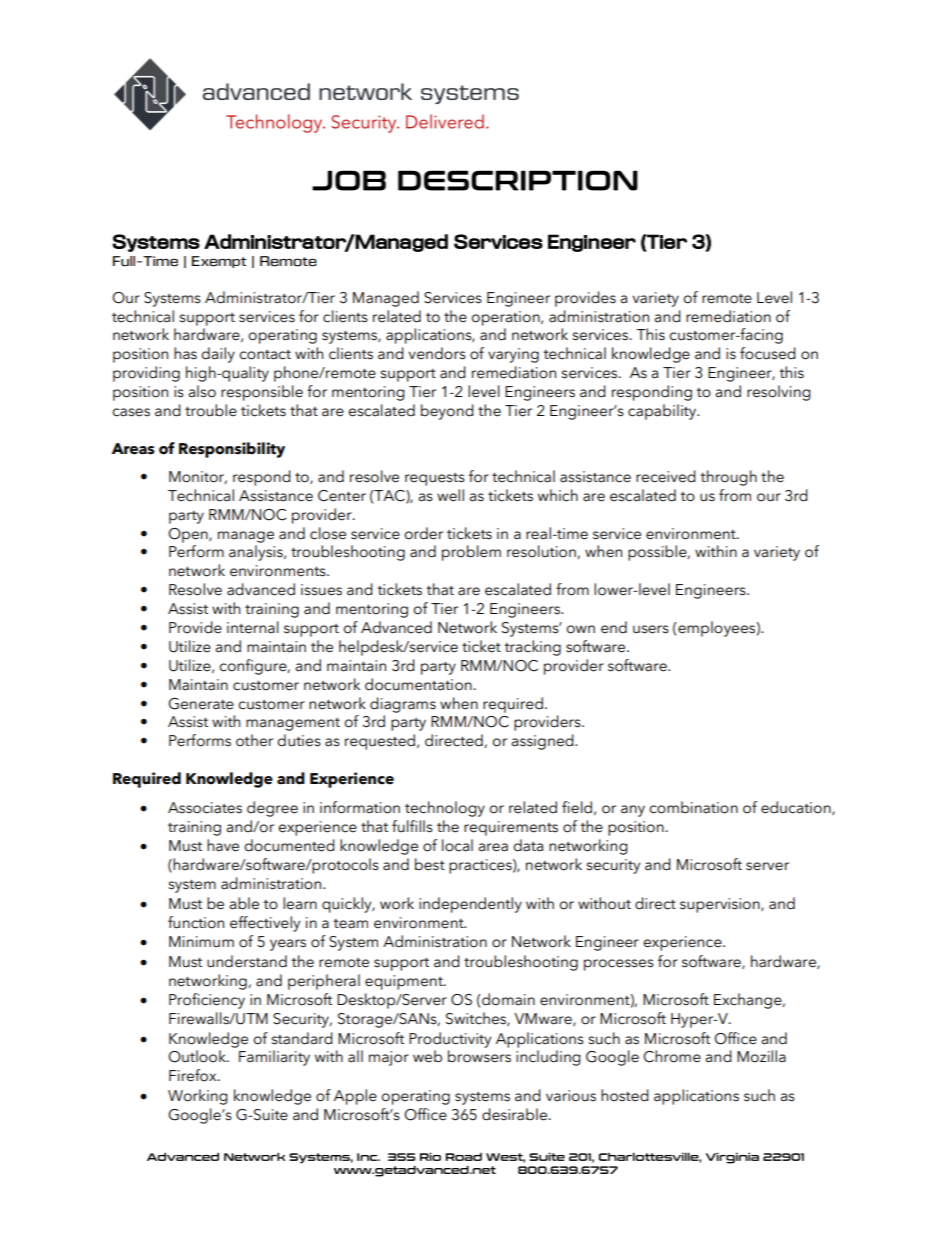  Describe the element at coordinates (768, 353) in the screenshot. I see `focused` at that location.
